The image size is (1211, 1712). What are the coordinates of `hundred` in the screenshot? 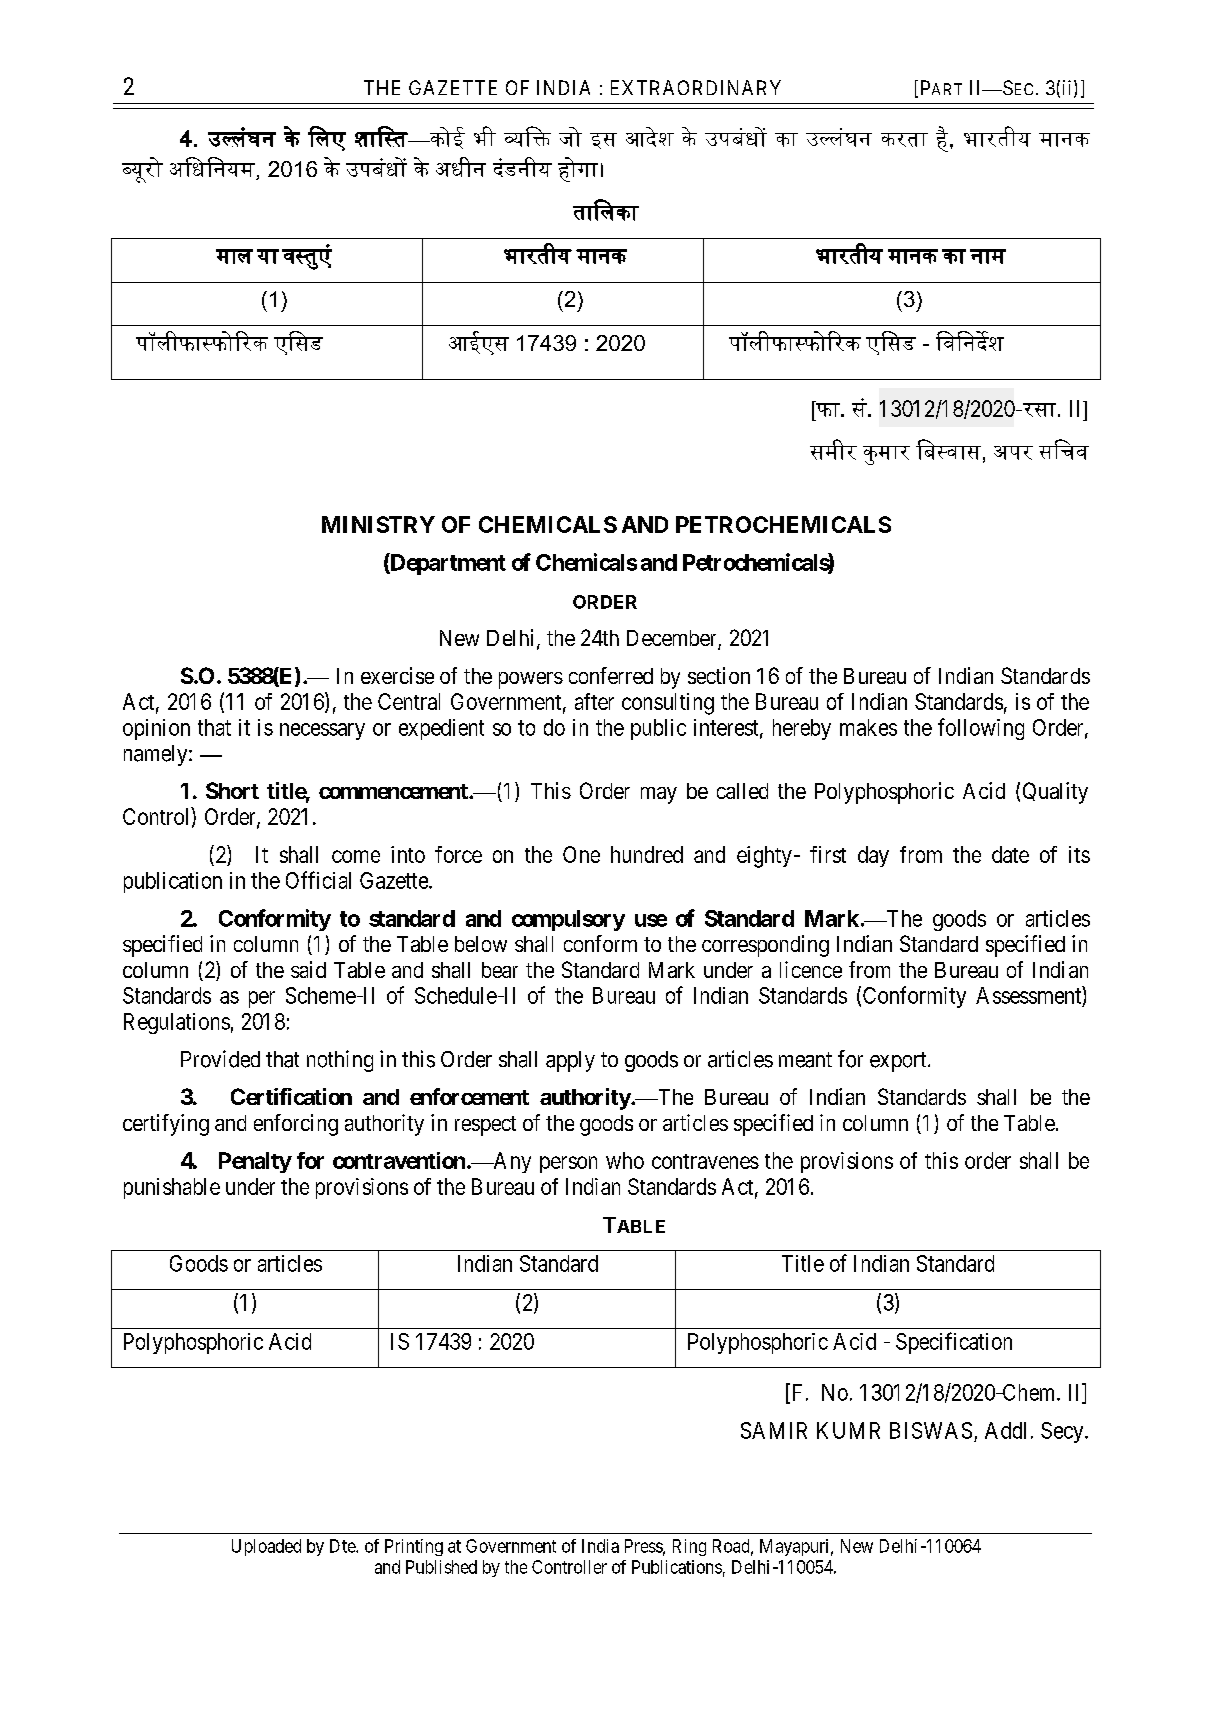 It's located at (647, 854).
